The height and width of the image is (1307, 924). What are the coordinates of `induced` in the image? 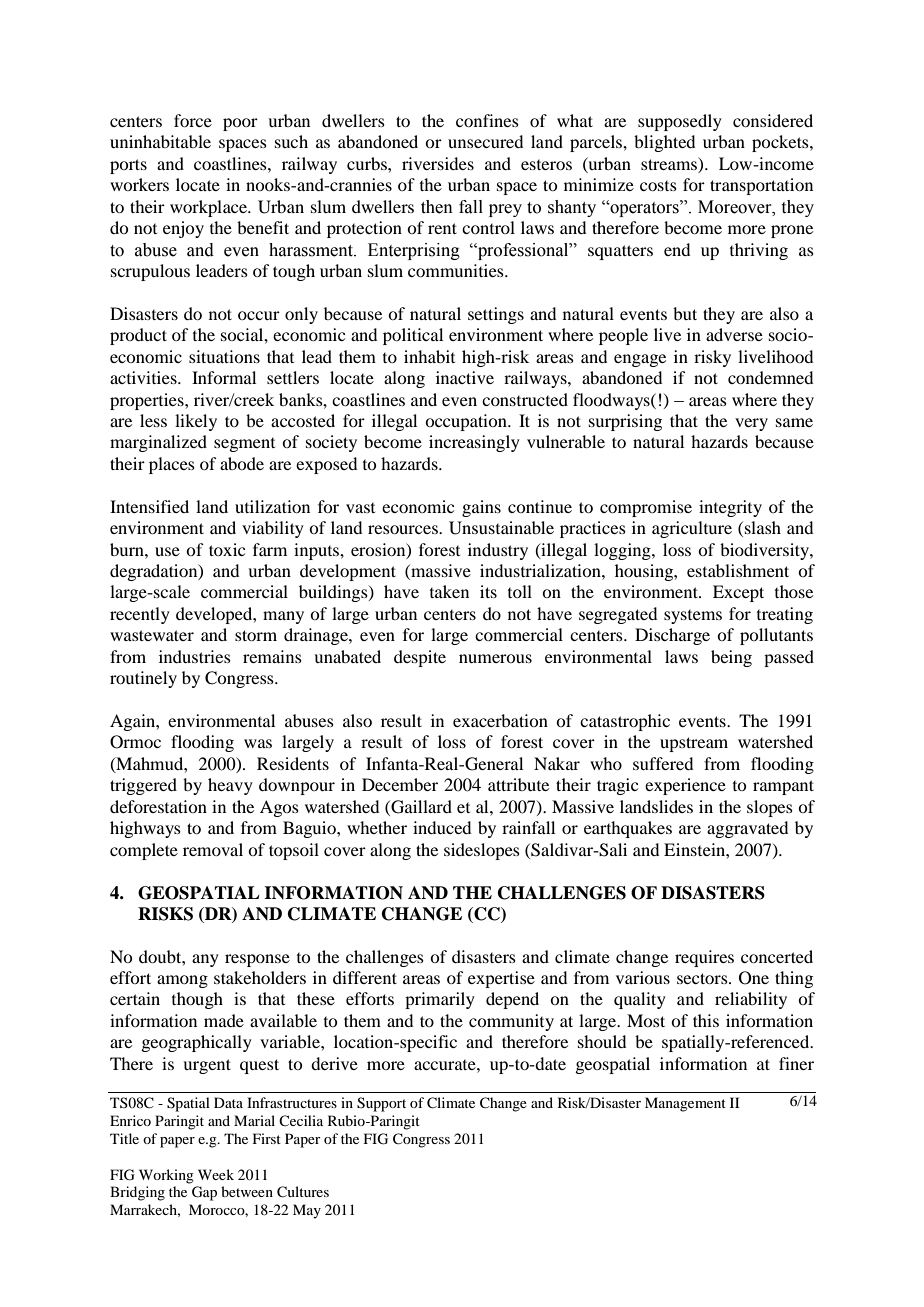 It's located at (442, 827).
